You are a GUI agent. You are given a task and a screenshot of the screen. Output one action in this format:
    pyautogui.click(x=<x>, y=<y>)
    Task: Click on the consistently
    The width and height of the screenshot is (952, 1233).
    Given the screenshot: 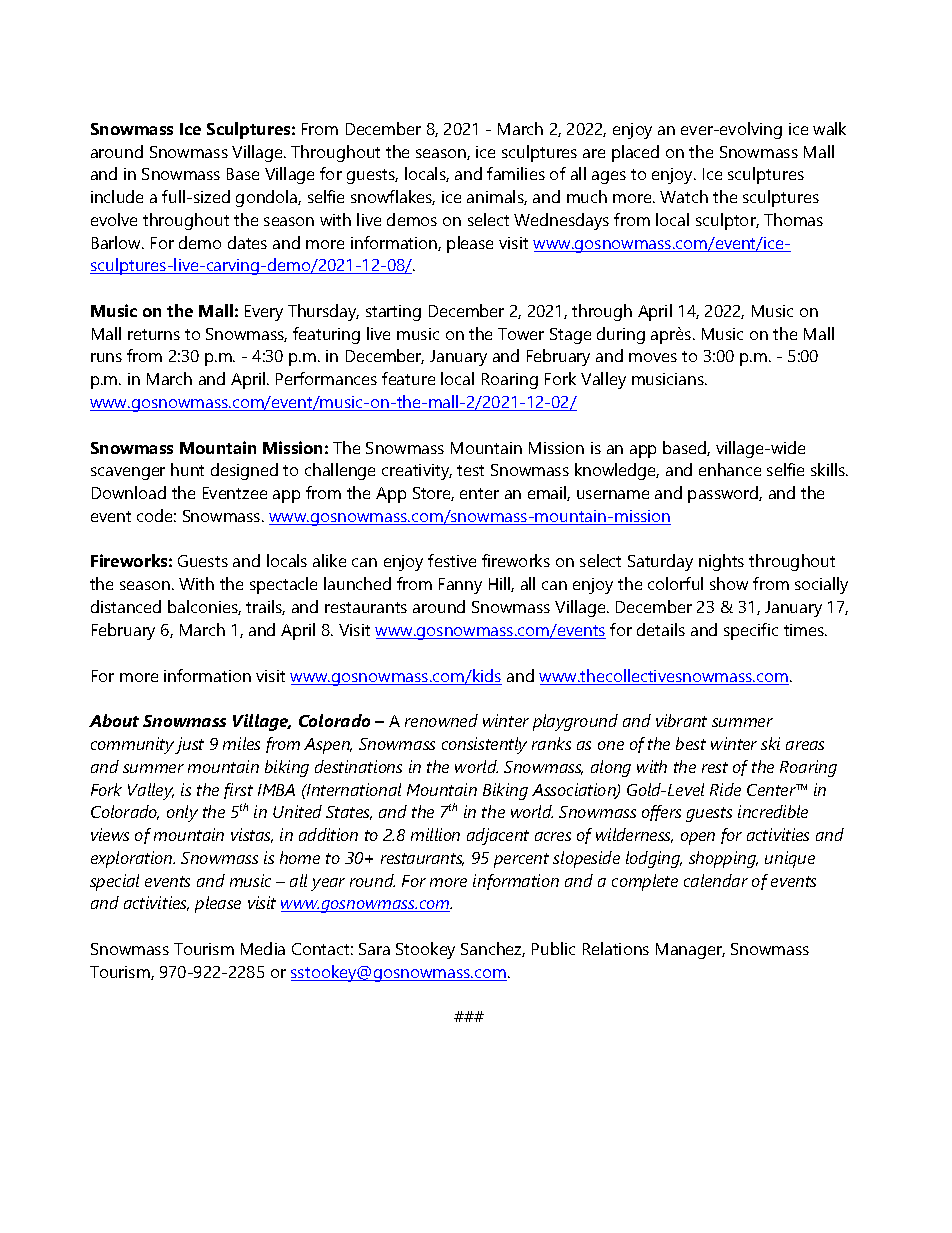 What is the action you would take?
    pyautogui.click(x=484, y=745)
